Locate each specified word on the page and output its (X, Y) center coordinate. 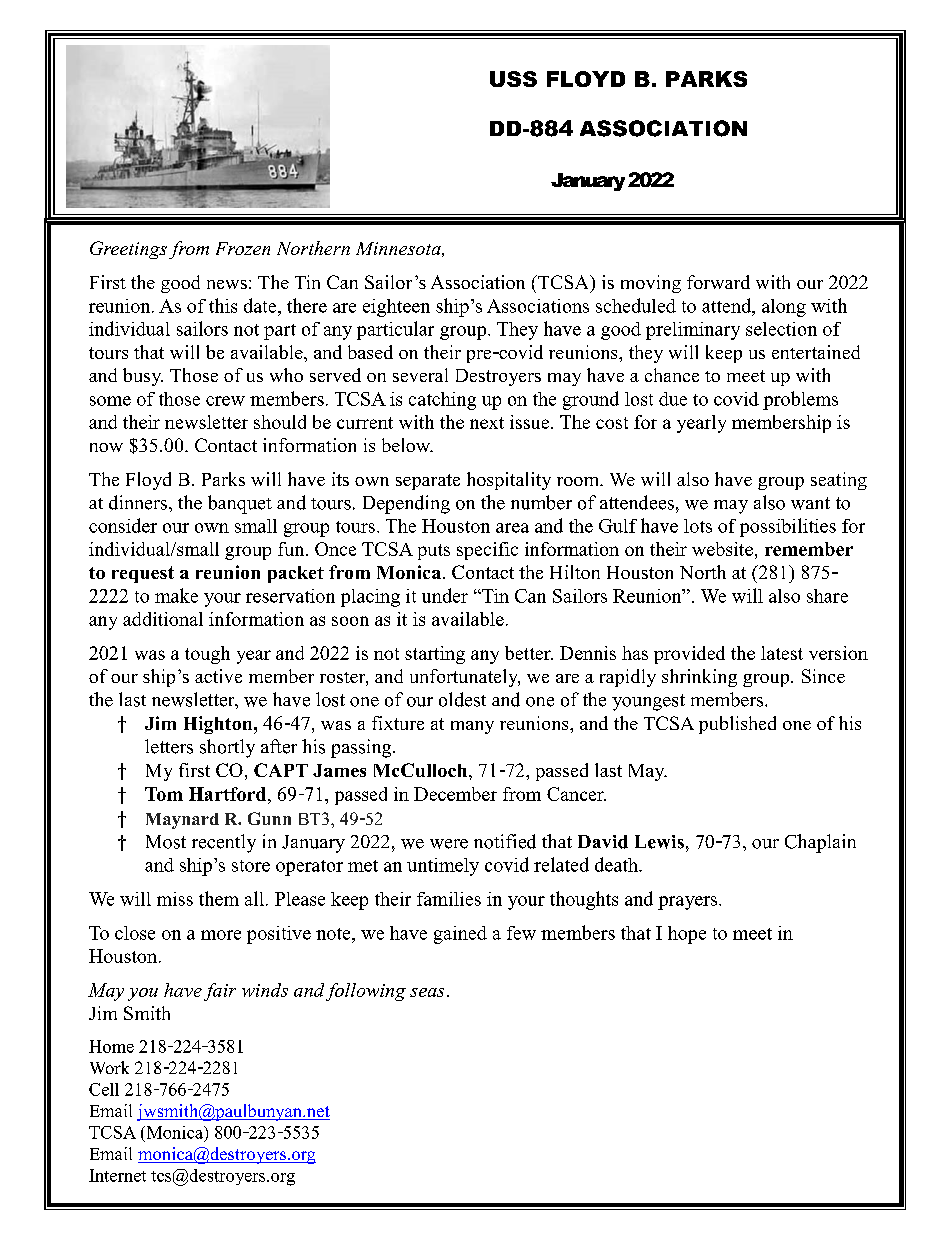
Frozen (243, 248)
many (472, 727)
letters (169, 746)
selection (781, 329)
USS (513, 79)
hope (687, 935)
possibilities (788, 527)
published (737, 725)
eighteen (396, 308)
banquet (240, 504)
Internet (117, 1175)
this (223, 305)
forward (718, 282)
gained (460, 935)
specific (487, 551)
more (221, 935)
